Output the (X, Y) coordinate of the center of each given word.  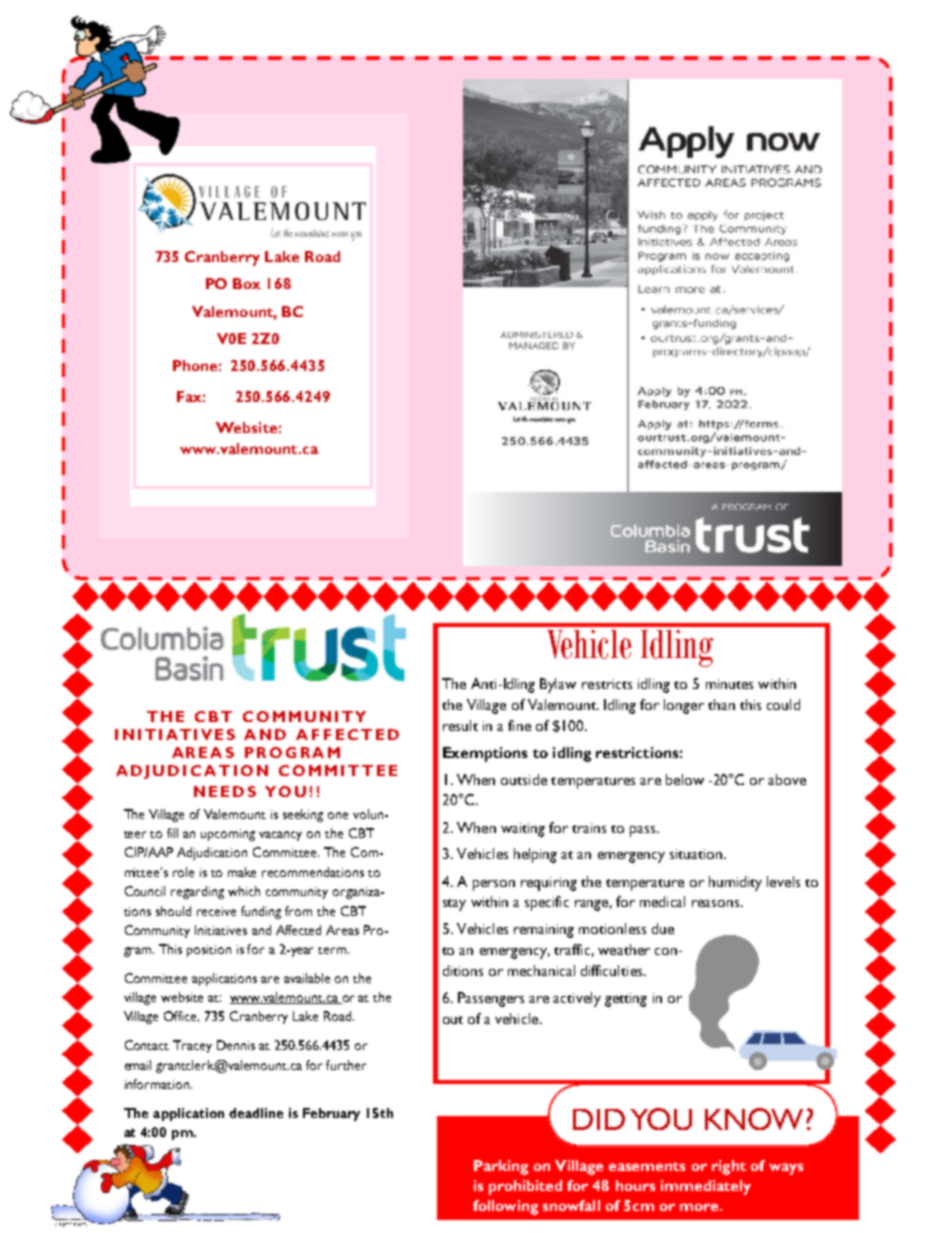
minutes (729, 684)
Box (247, 283)
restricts (607, 684)
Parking (501, 1167)
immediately (706, 1187)
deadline (256, 1113)
